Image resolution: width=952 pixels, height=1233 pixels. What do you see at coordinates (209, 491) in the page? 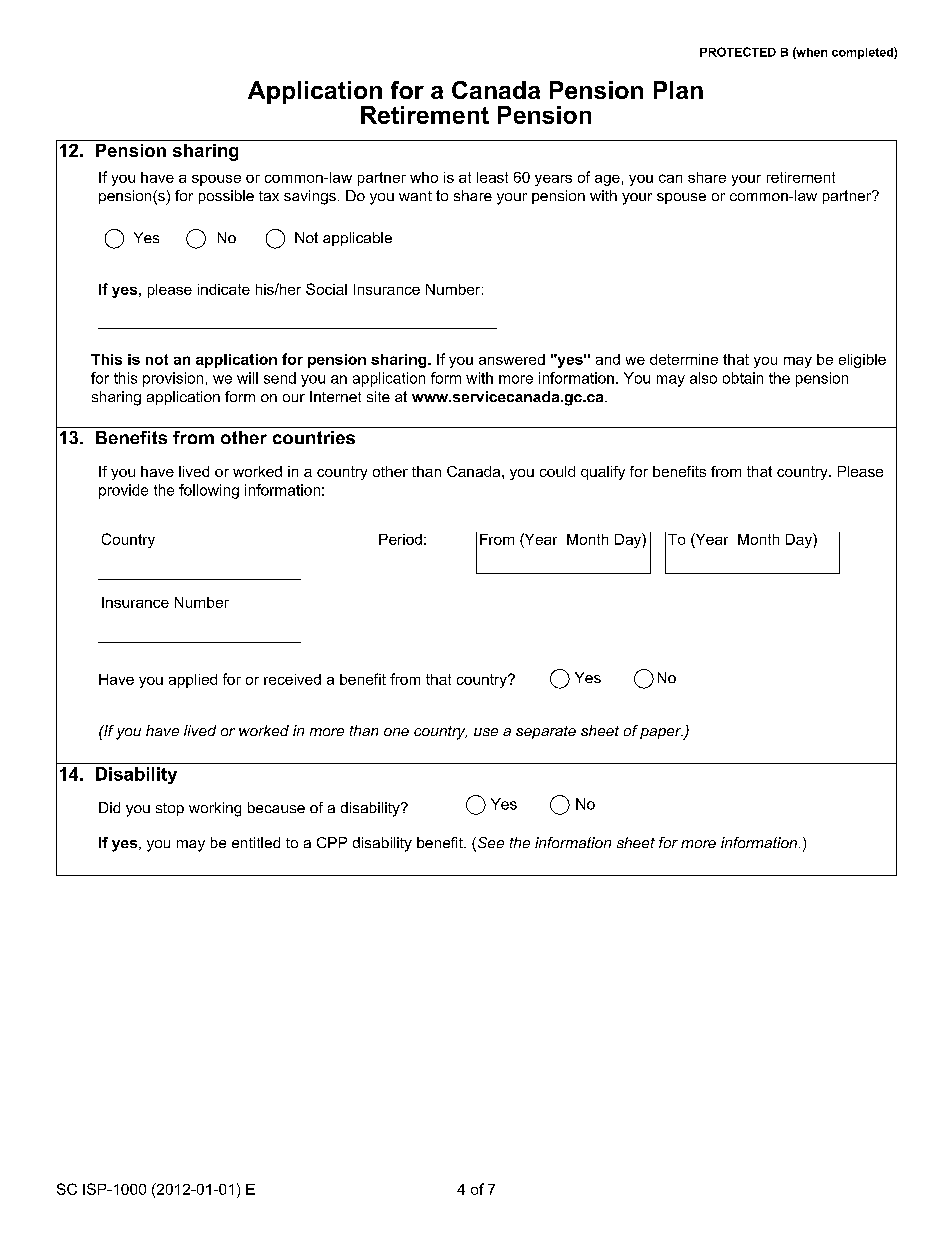
I see `following` at bounding box center [209, 491].
